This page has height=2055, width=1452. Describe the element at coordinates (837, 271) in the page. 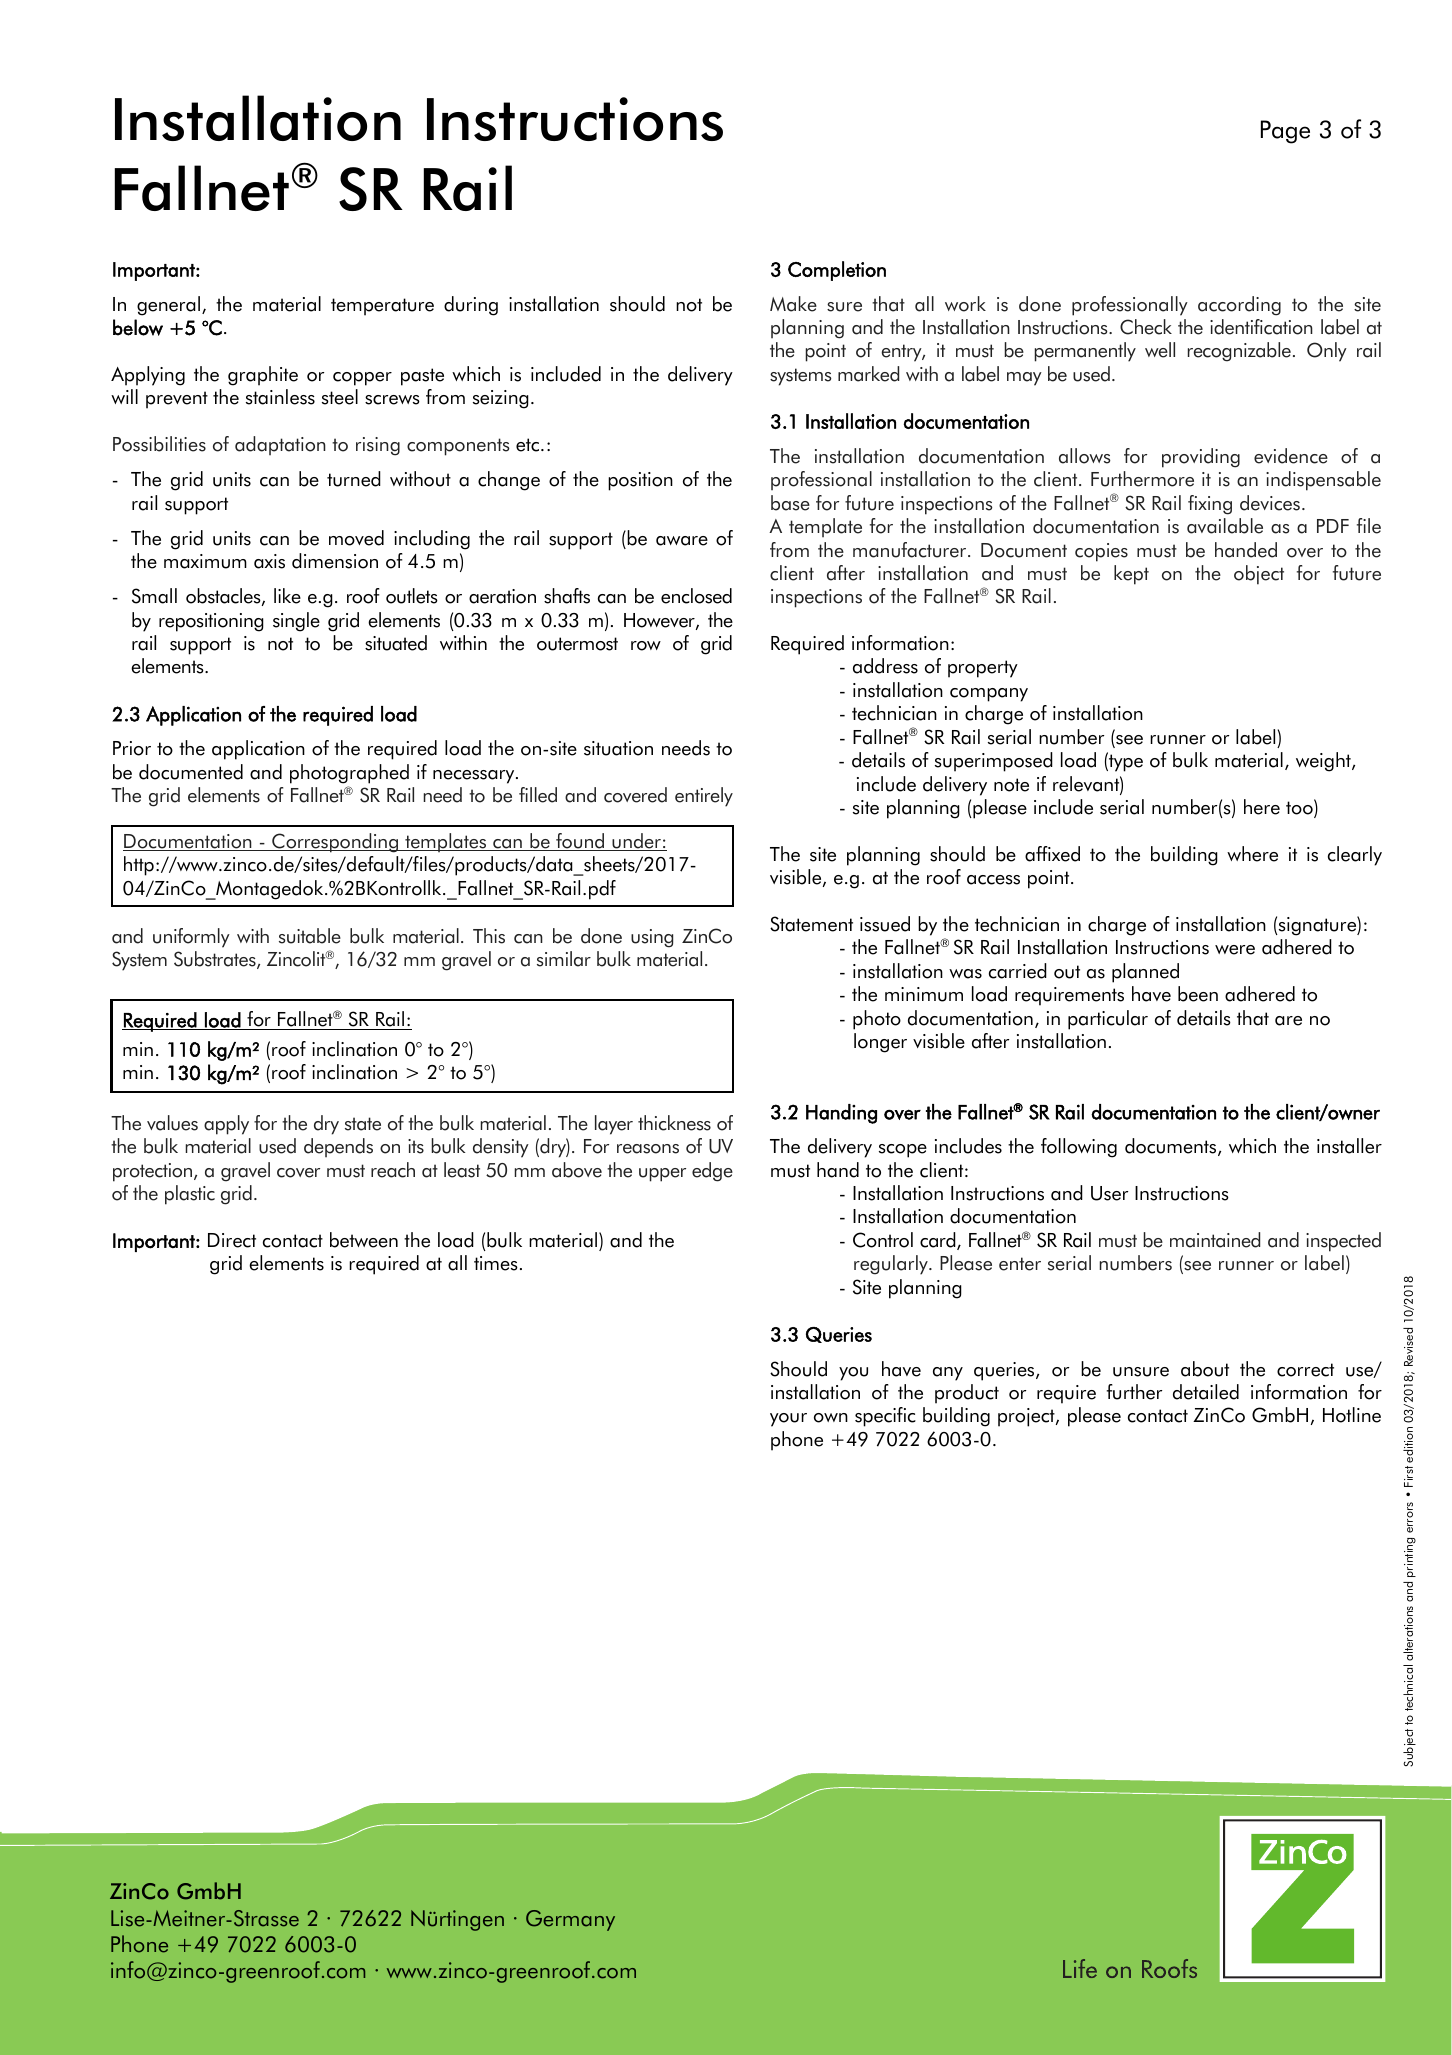

I see `Completion` at that location.
